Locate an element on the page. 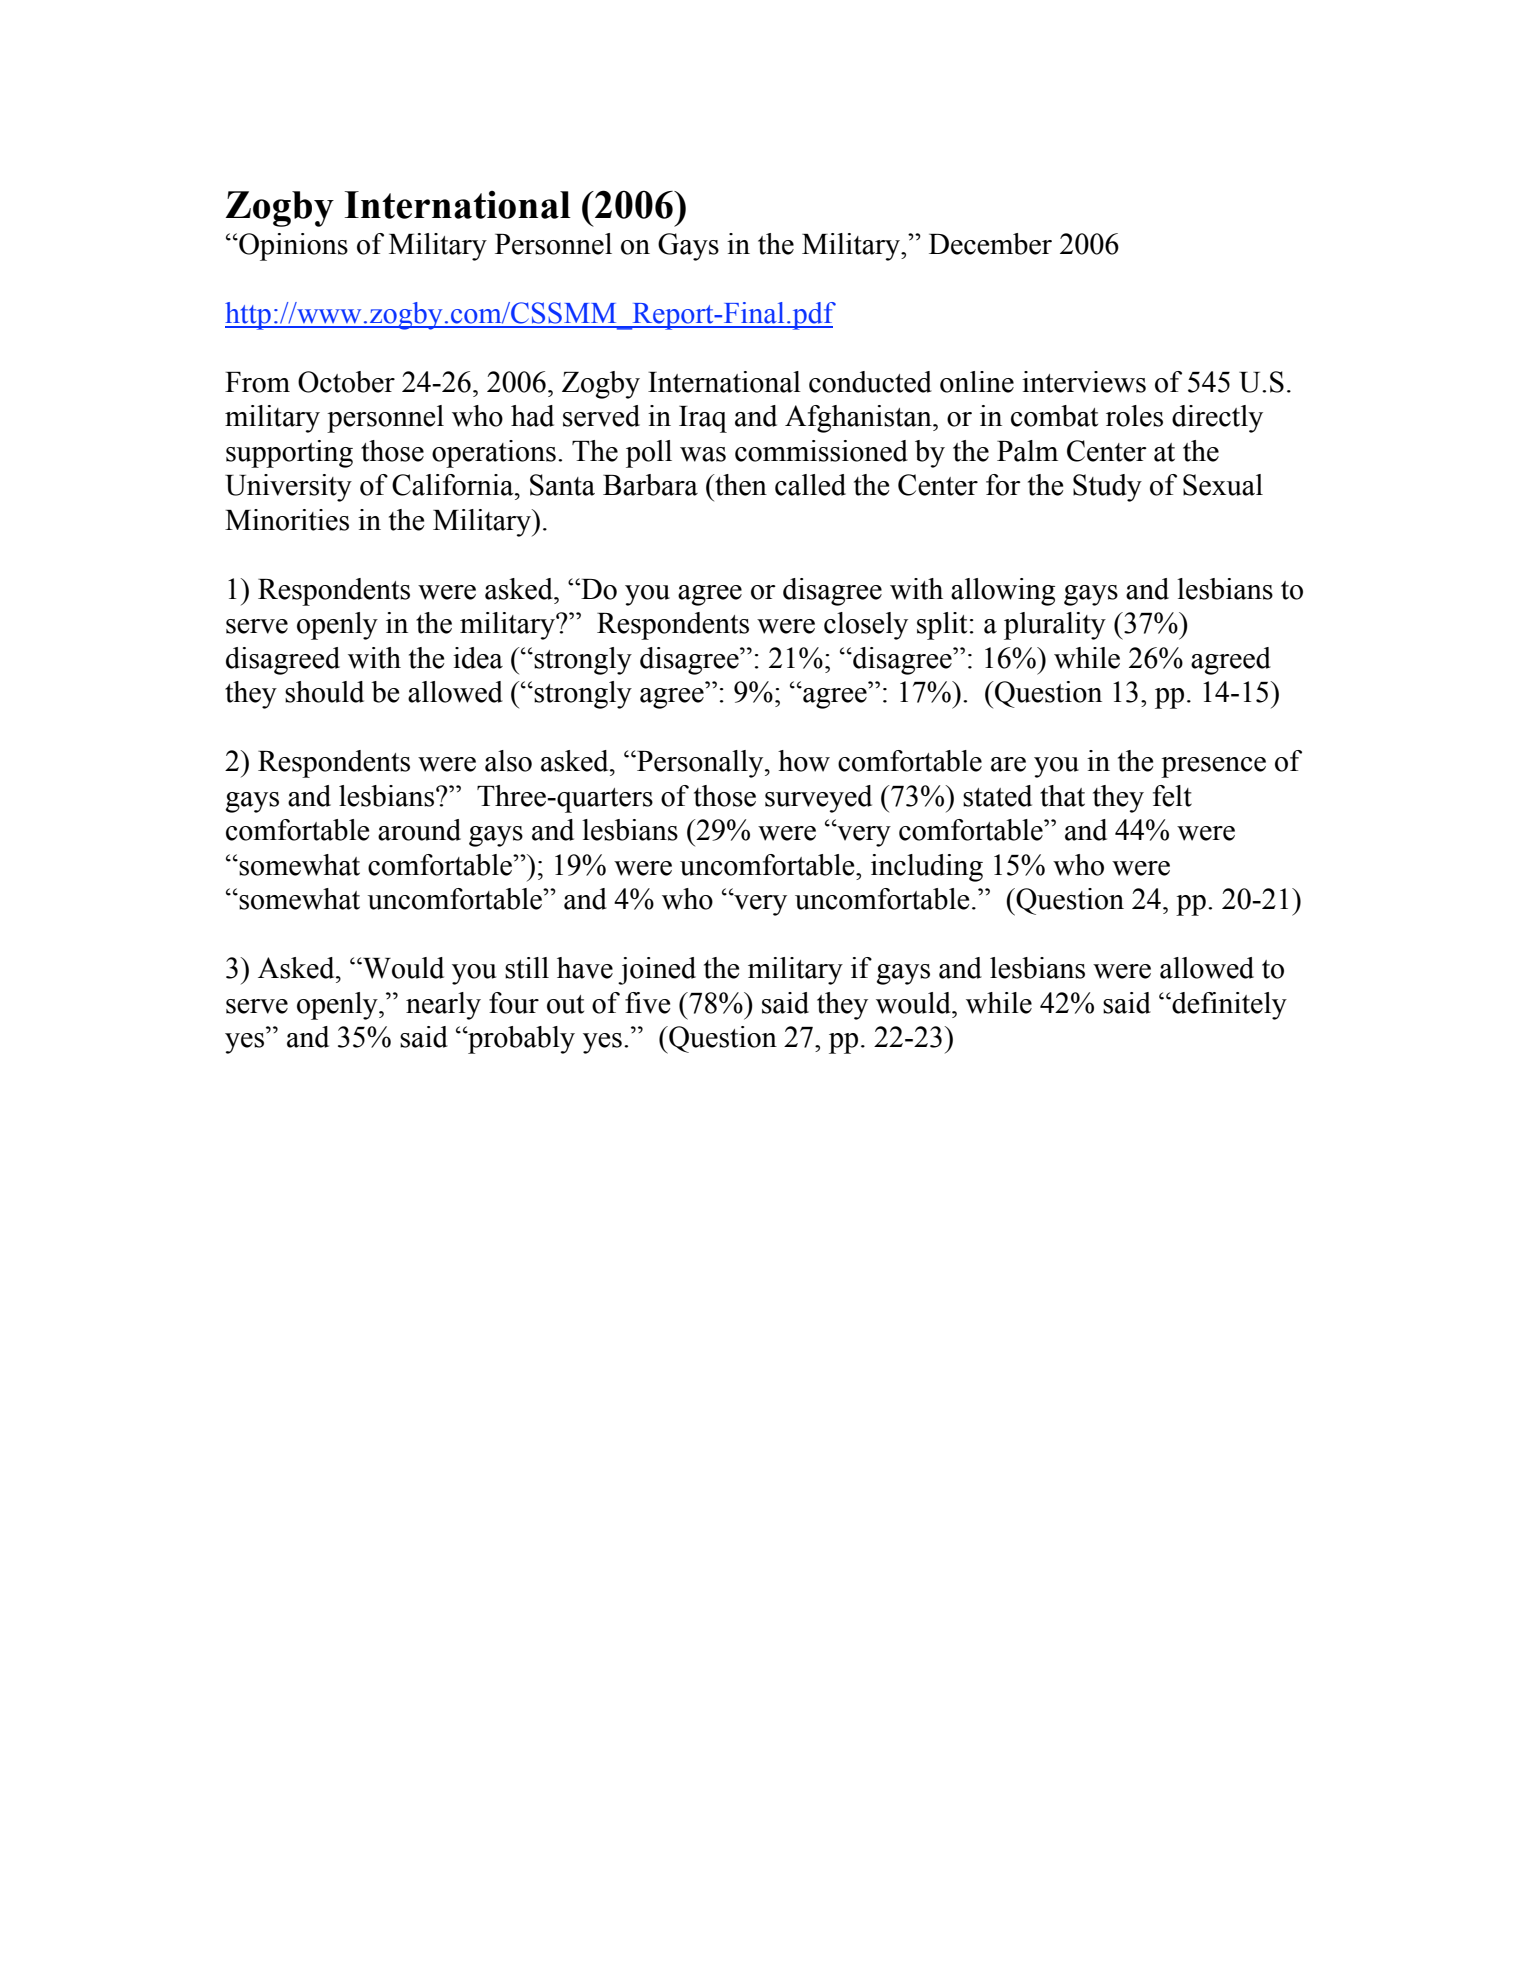 This image has width=1530, height=1980. joined is located at coordinates (657, 971).
